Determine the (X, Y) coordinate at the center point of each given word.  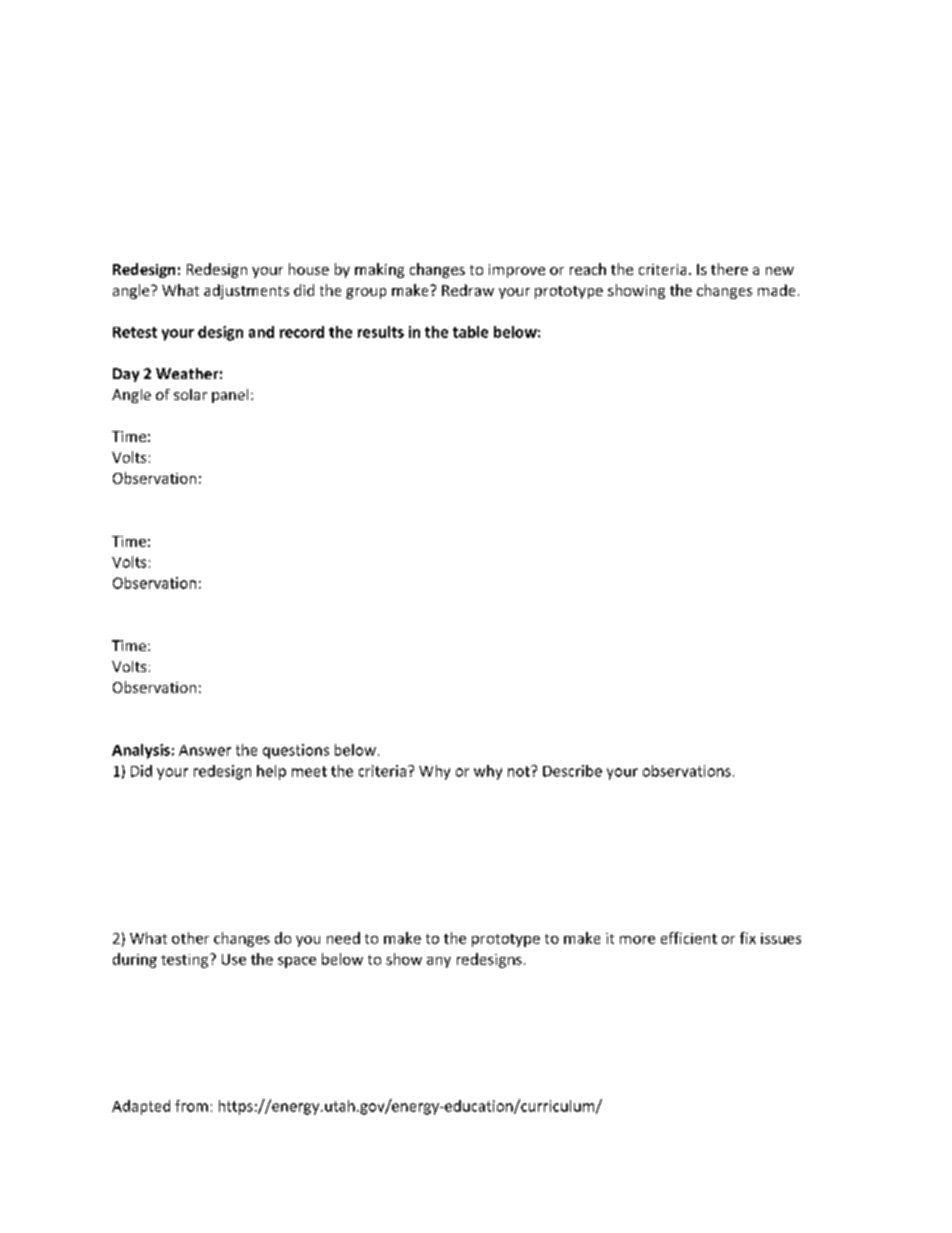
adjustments (246, 291)
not (520, 771)
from (191, 1106)
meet (309, 771)
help (271, 772)
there (729, 269)
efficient (689, 938)
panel (230, 396)
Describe (572, 771)
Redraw (468, 290)
